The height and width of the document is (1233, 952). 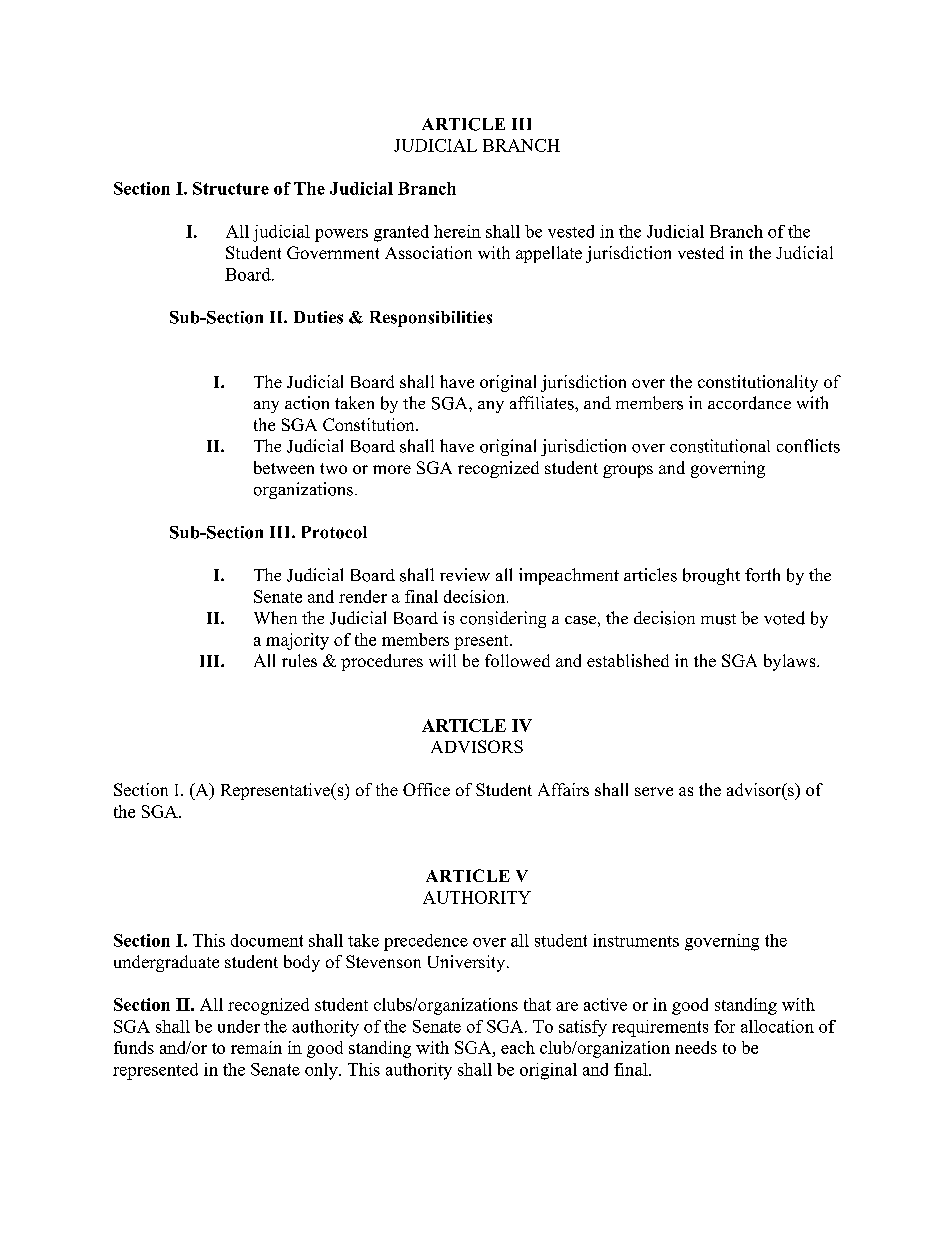 I want to click on that, so click(x=537, y=1004).
